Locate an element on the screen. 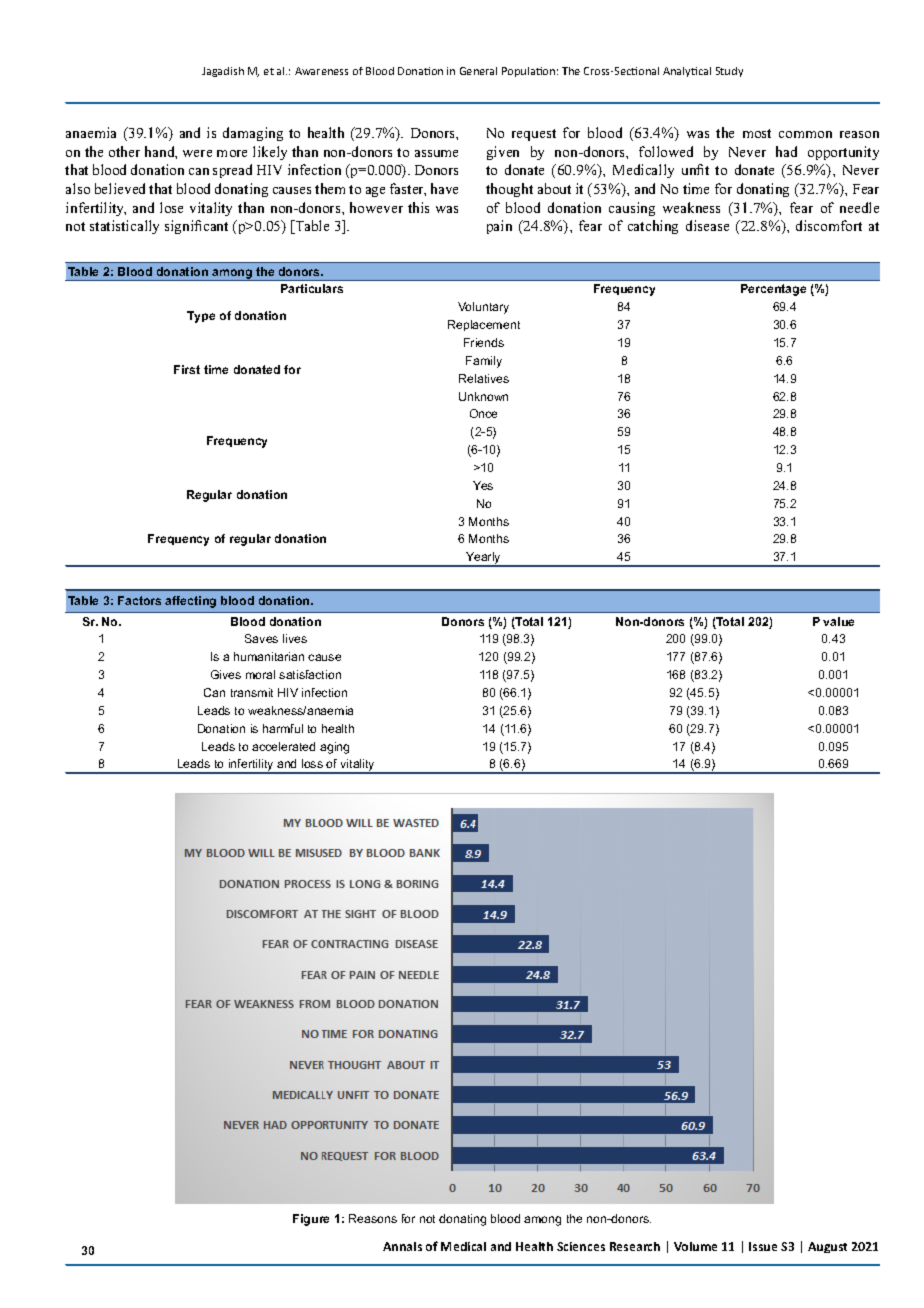 The height and width of the screenshot is (1308, 924). Volume is located at coordinates (695, 1246).
